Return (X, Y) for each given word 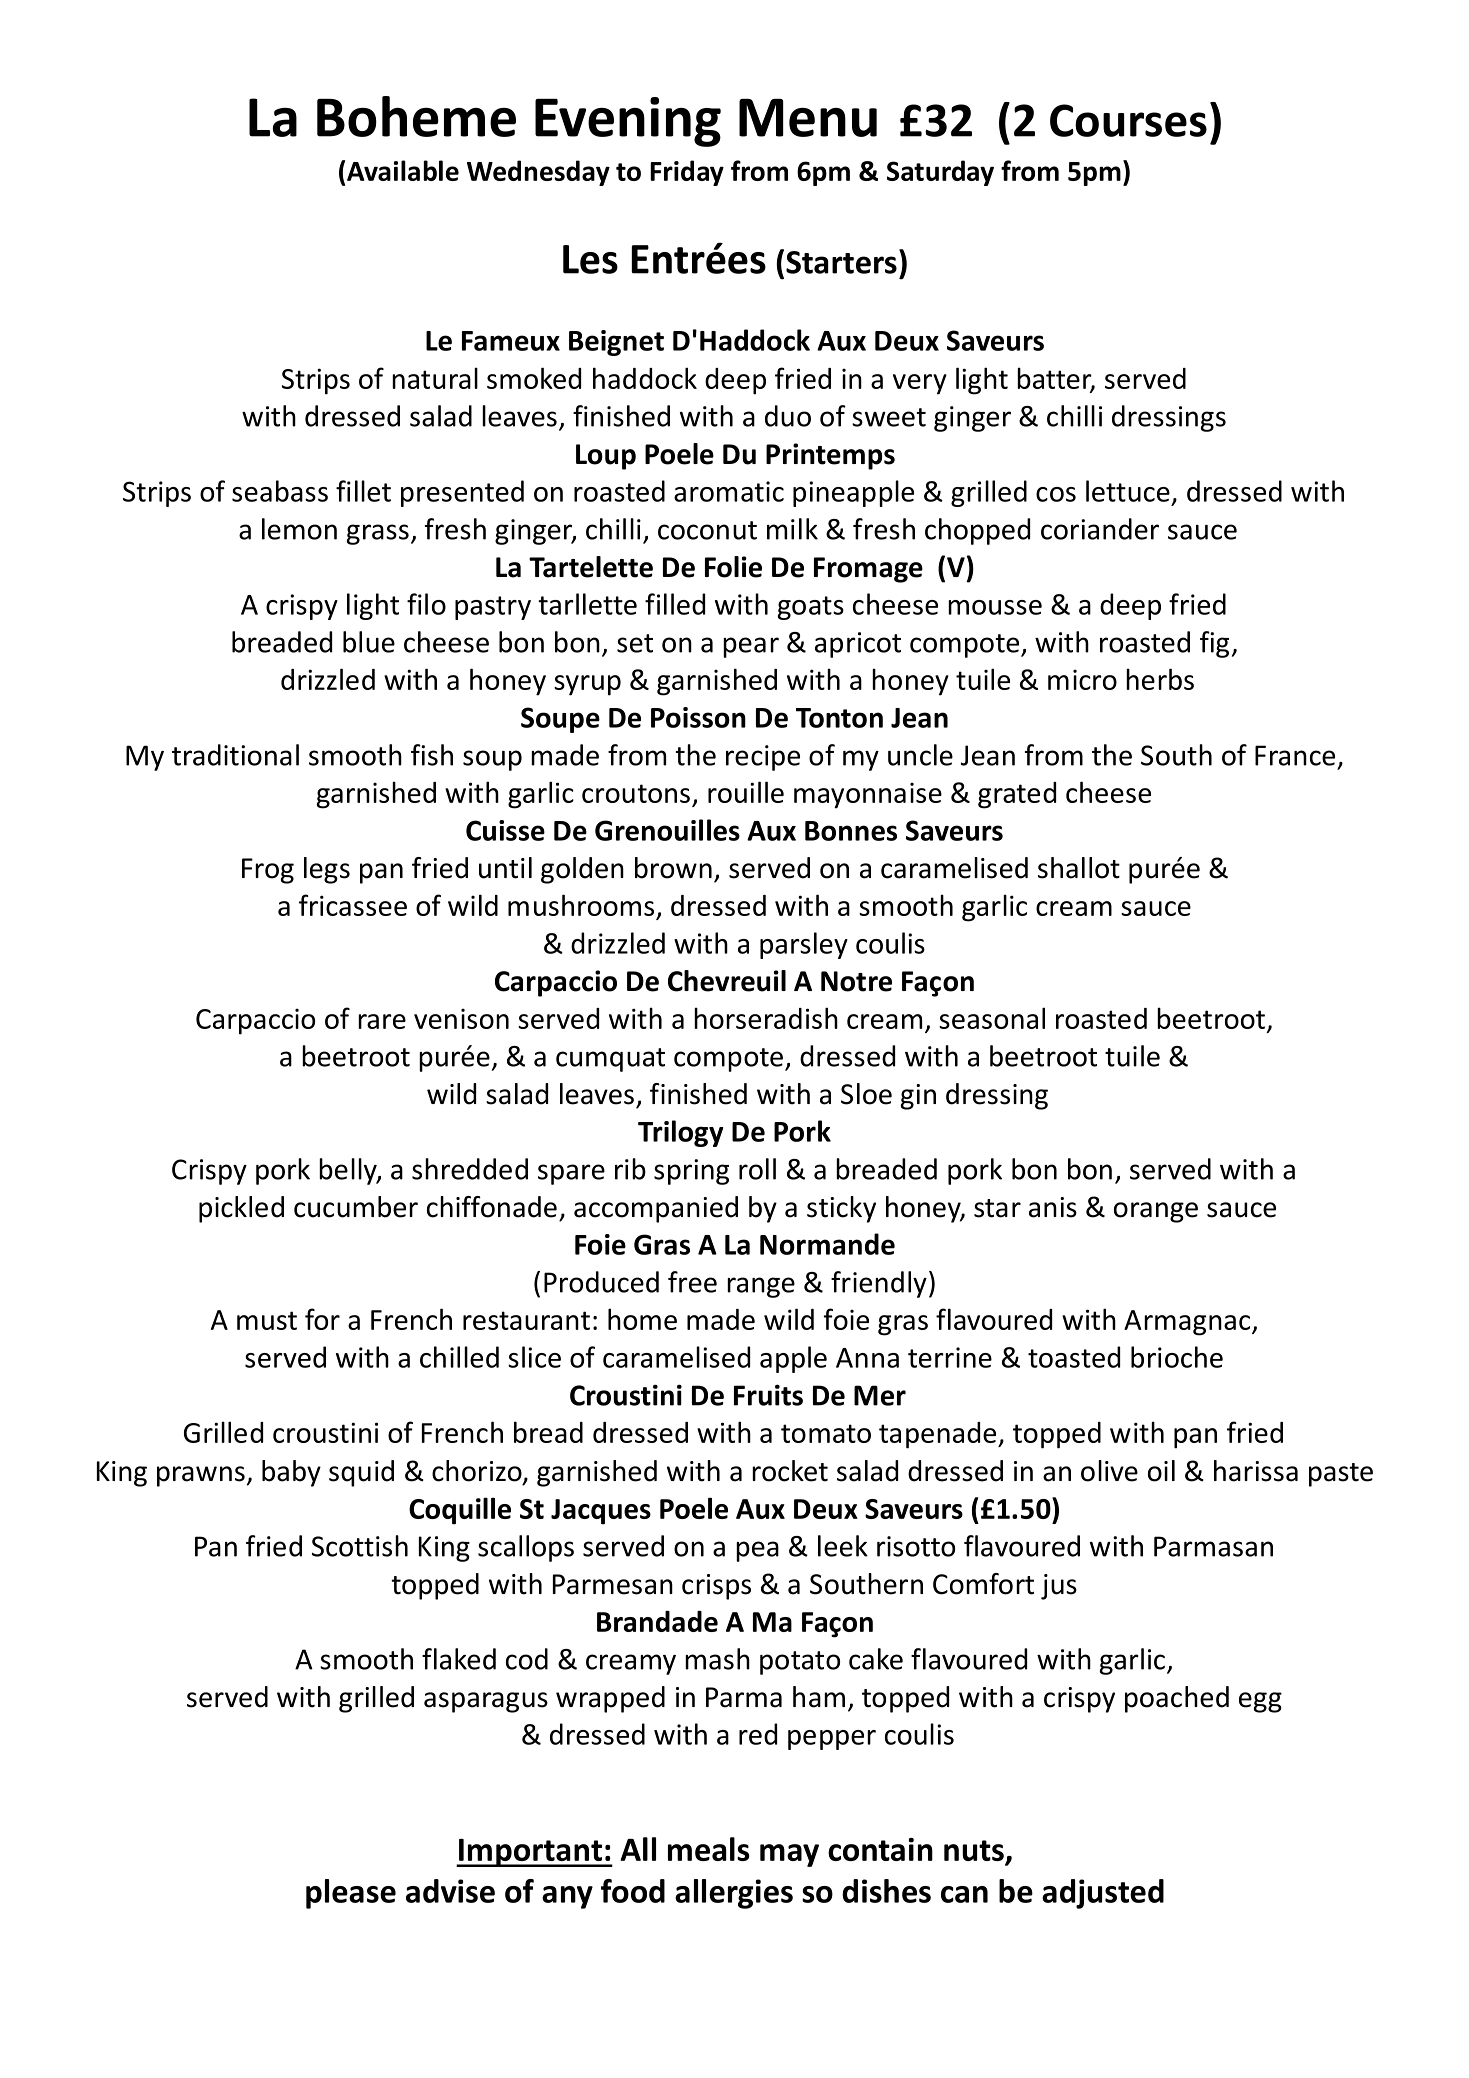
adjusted (1103, 1894)
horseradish (766, 1018)
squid (361, 1473)
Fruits (768, 1395)
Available (403, 170)
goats (811, 608)
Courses (1128, 120)
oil (1161, 1471)
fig (1214, 644)
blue (369, 642)
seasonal (992, 1018)
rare (382, 1021)
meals (709, 1849)
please (351, 1894)
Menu (808, 118)
